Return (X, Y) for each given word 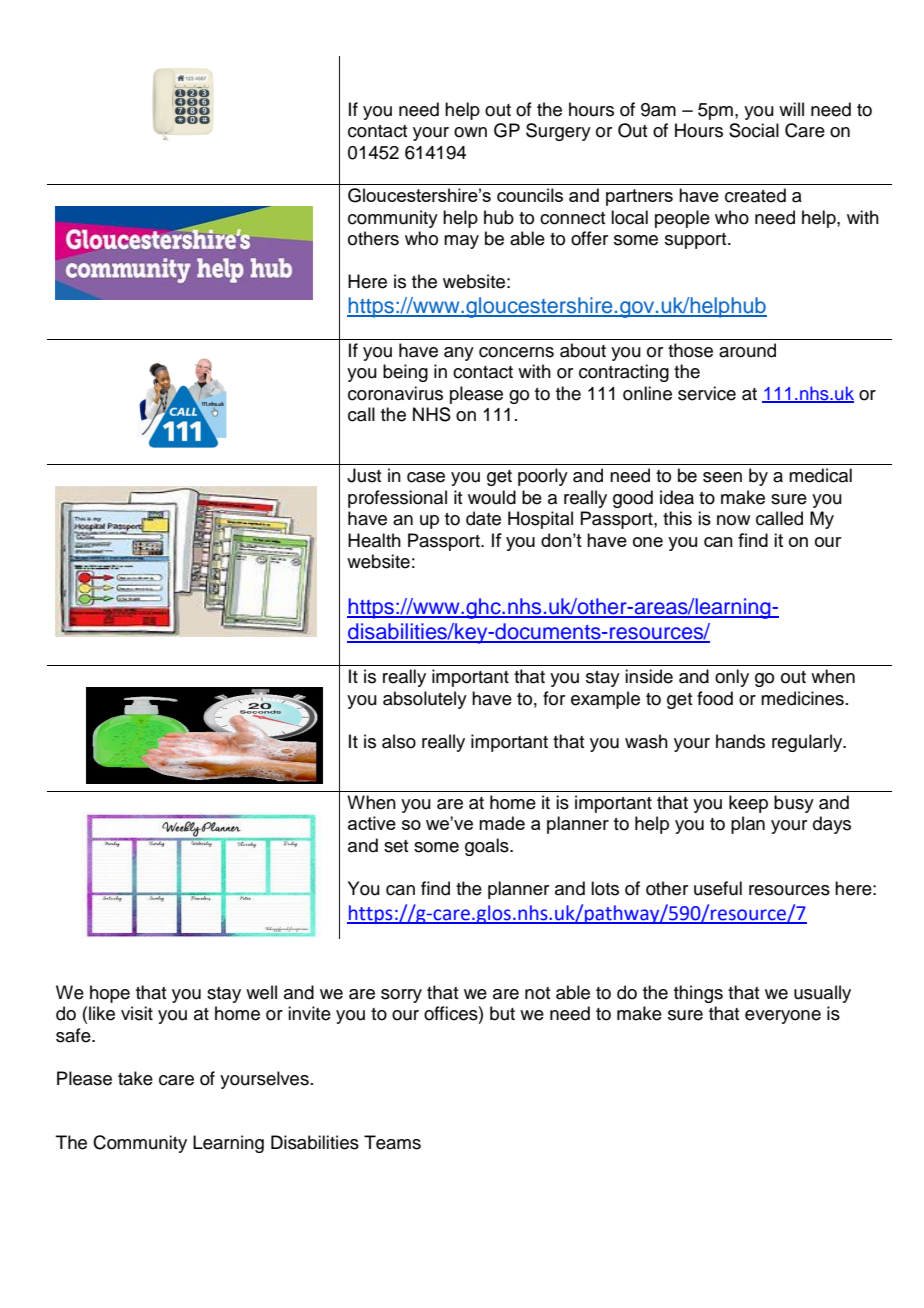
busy (794, 804)
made (502, 823)
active (372, 823)
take (135, 1078)
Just (364, 475)
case (426, 477)
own (470, 132)
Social (754, 130)
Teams (392, 1142)
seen (722, 477)
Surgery (558, 132)
